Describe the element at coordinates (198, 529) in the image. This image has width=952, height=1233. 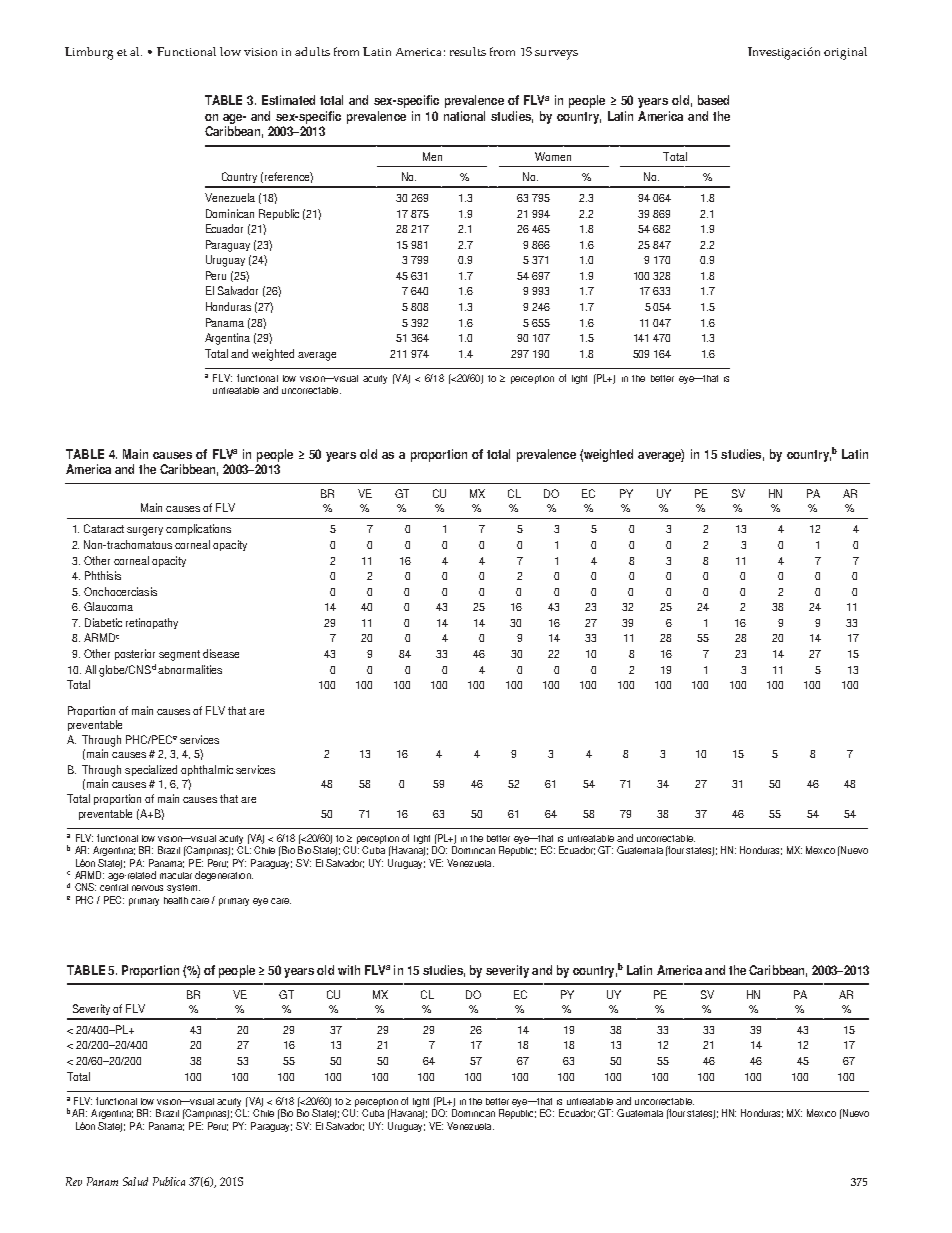
I see `complications` at that location.
